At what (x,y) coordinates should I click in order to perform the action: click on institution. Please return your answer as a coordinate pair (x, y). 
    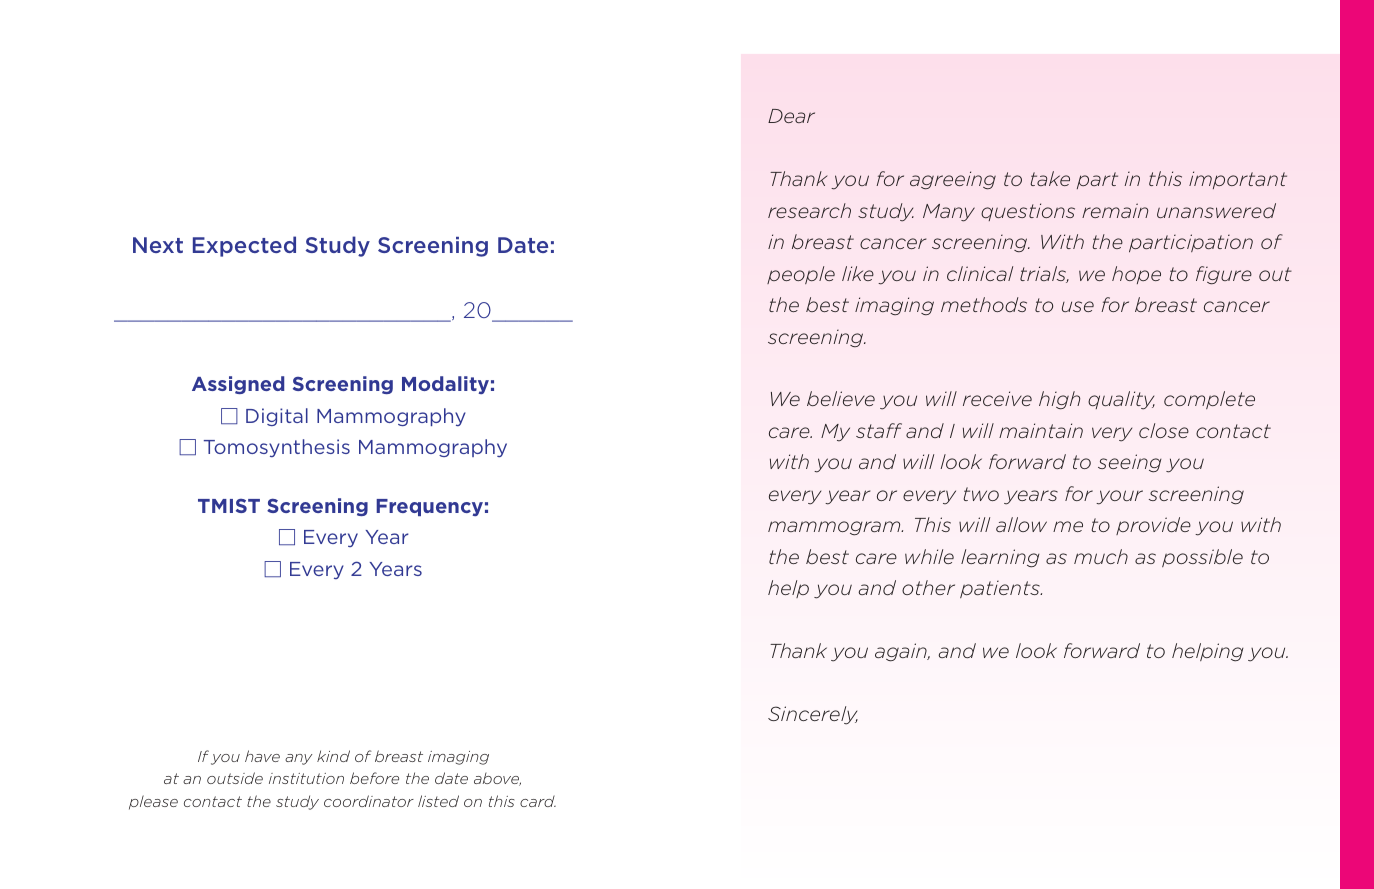
    Looking at the image, I should click on (306, 778).
